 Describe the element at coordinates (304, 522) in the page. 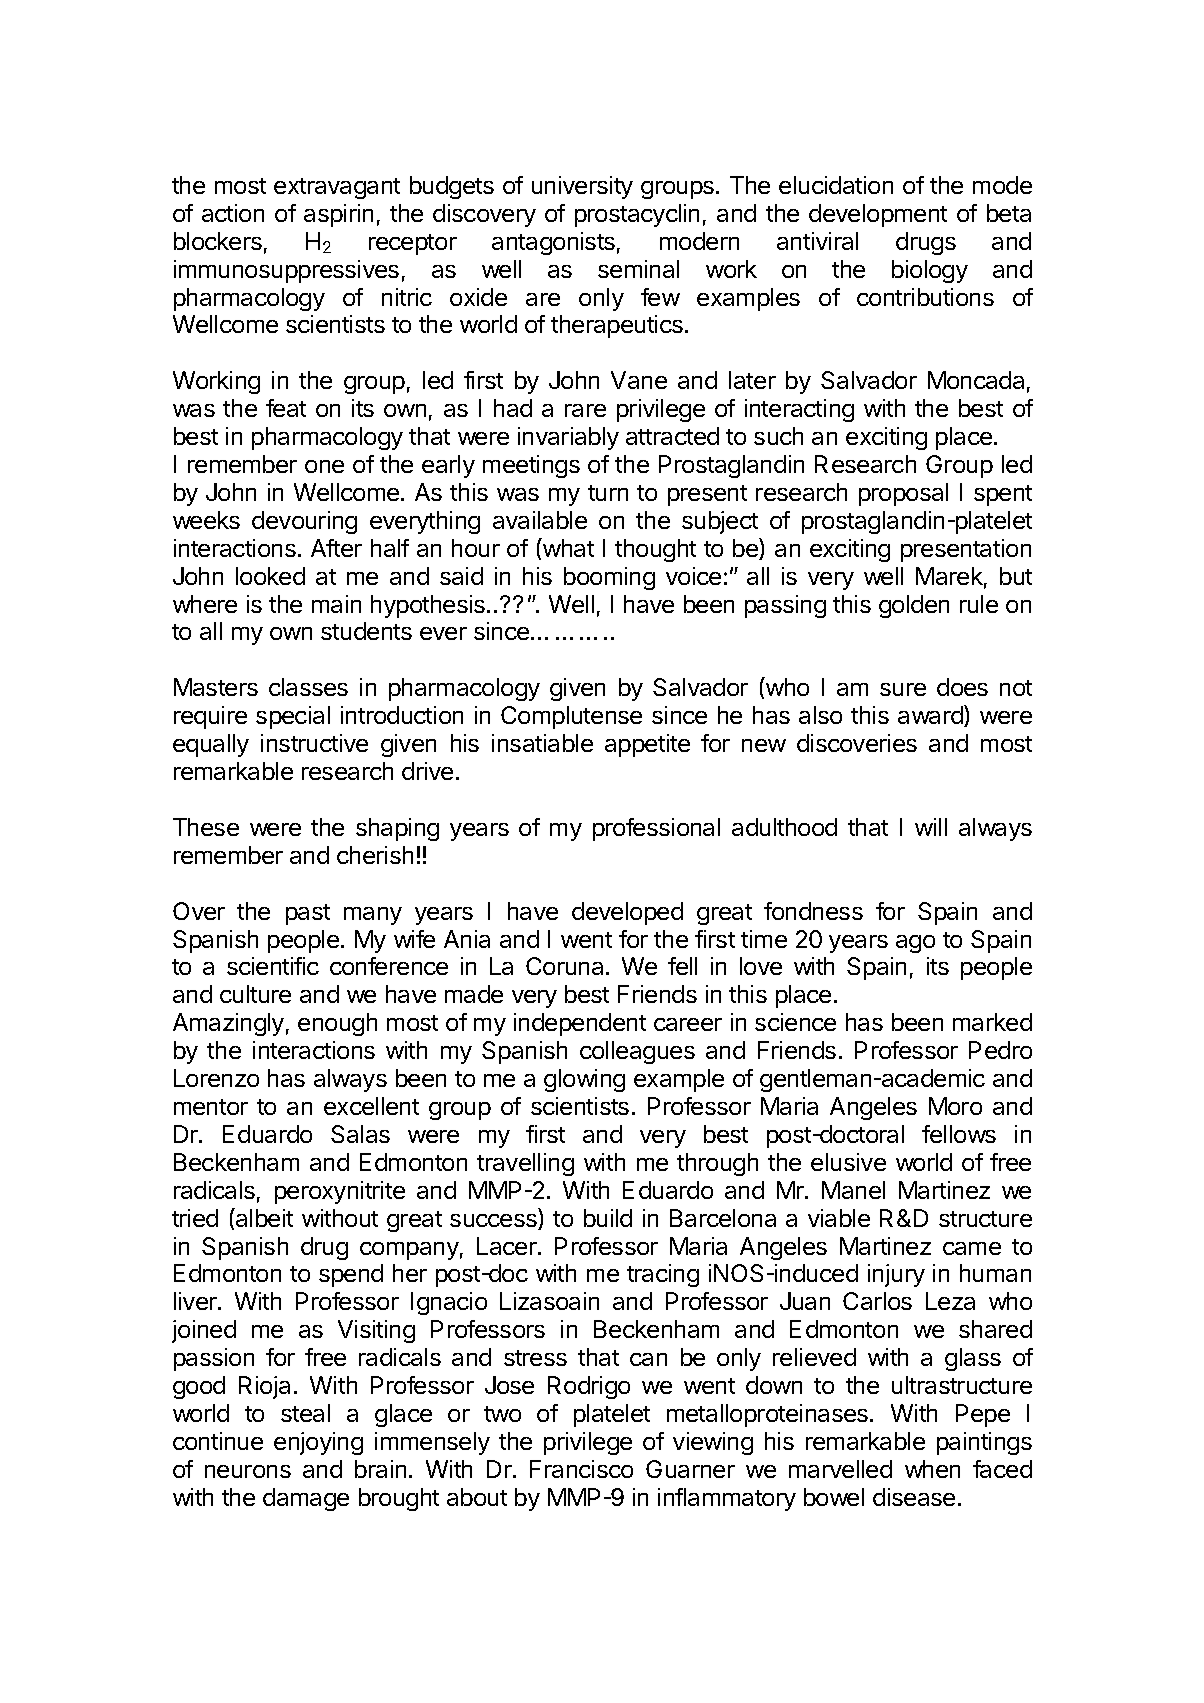

I see `devouring` at that location.
